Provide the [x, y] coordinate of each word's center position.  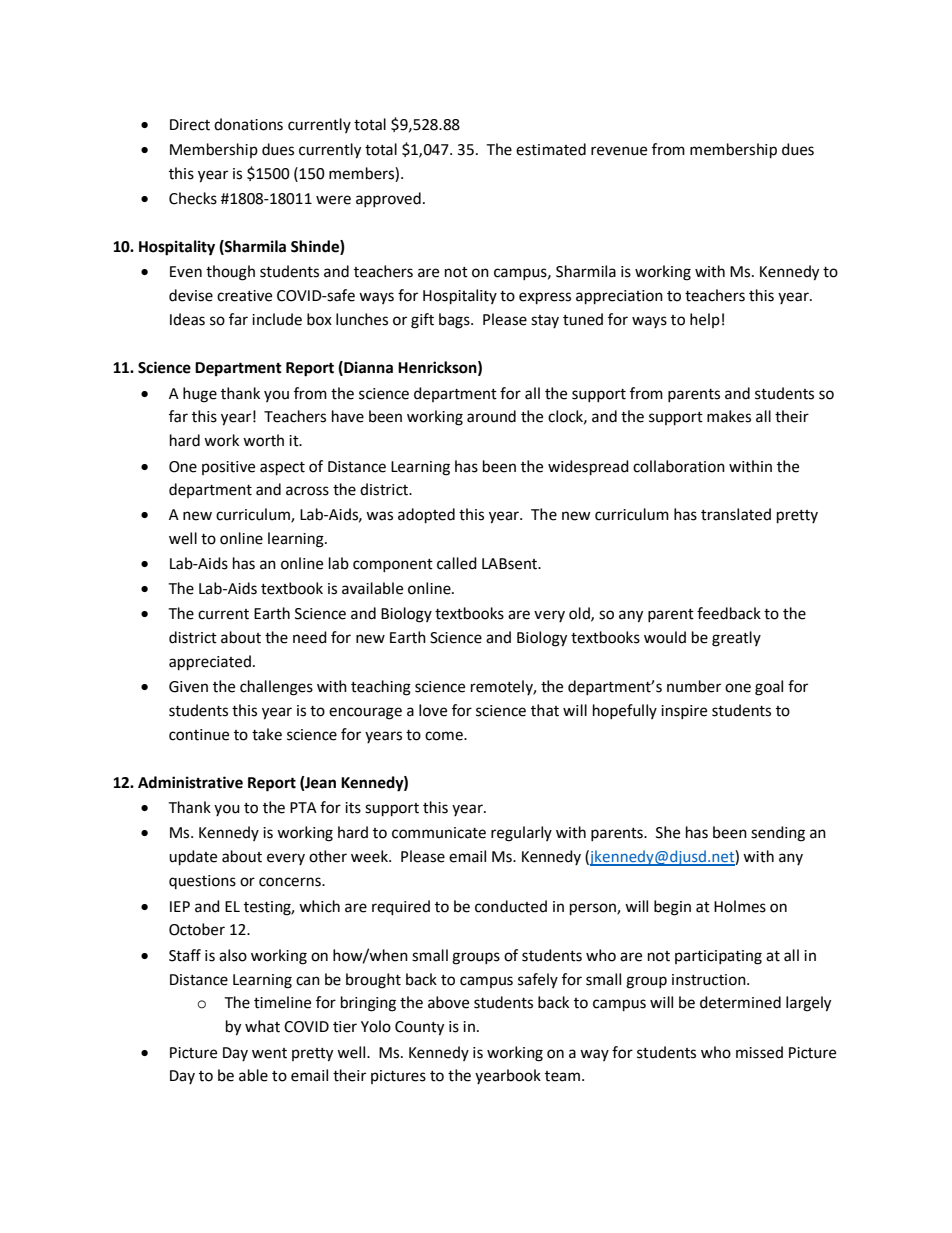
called [457, 563]
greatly [736, 639]
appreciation [619, 297]
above [448, 1002]
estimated [551, 149]
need [310, 637]
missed [759, 1052]
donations [248, 124]
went [269, 1053]
